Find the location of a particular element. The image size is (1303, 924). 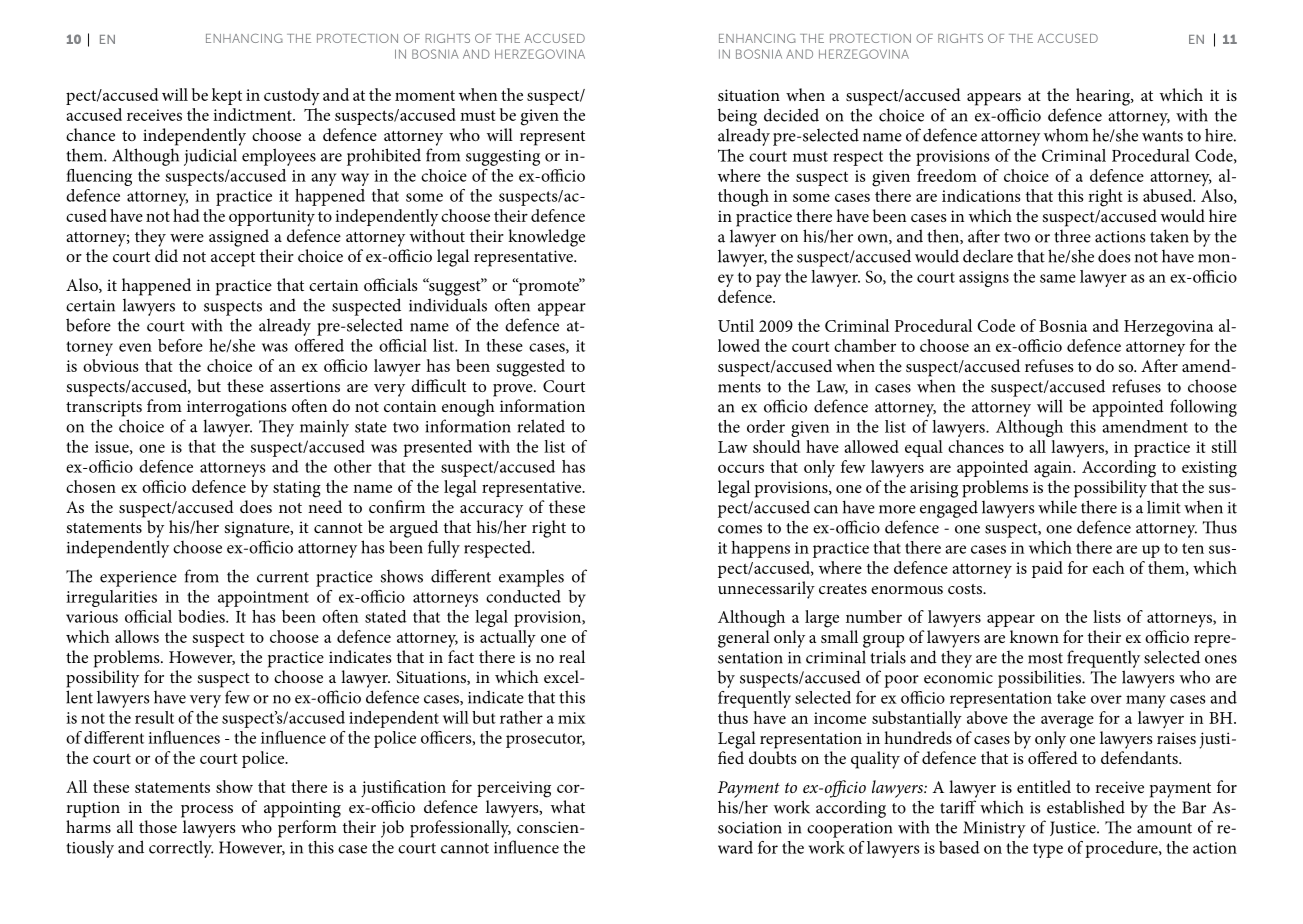

whom is located at coordinates (1066, 135).
